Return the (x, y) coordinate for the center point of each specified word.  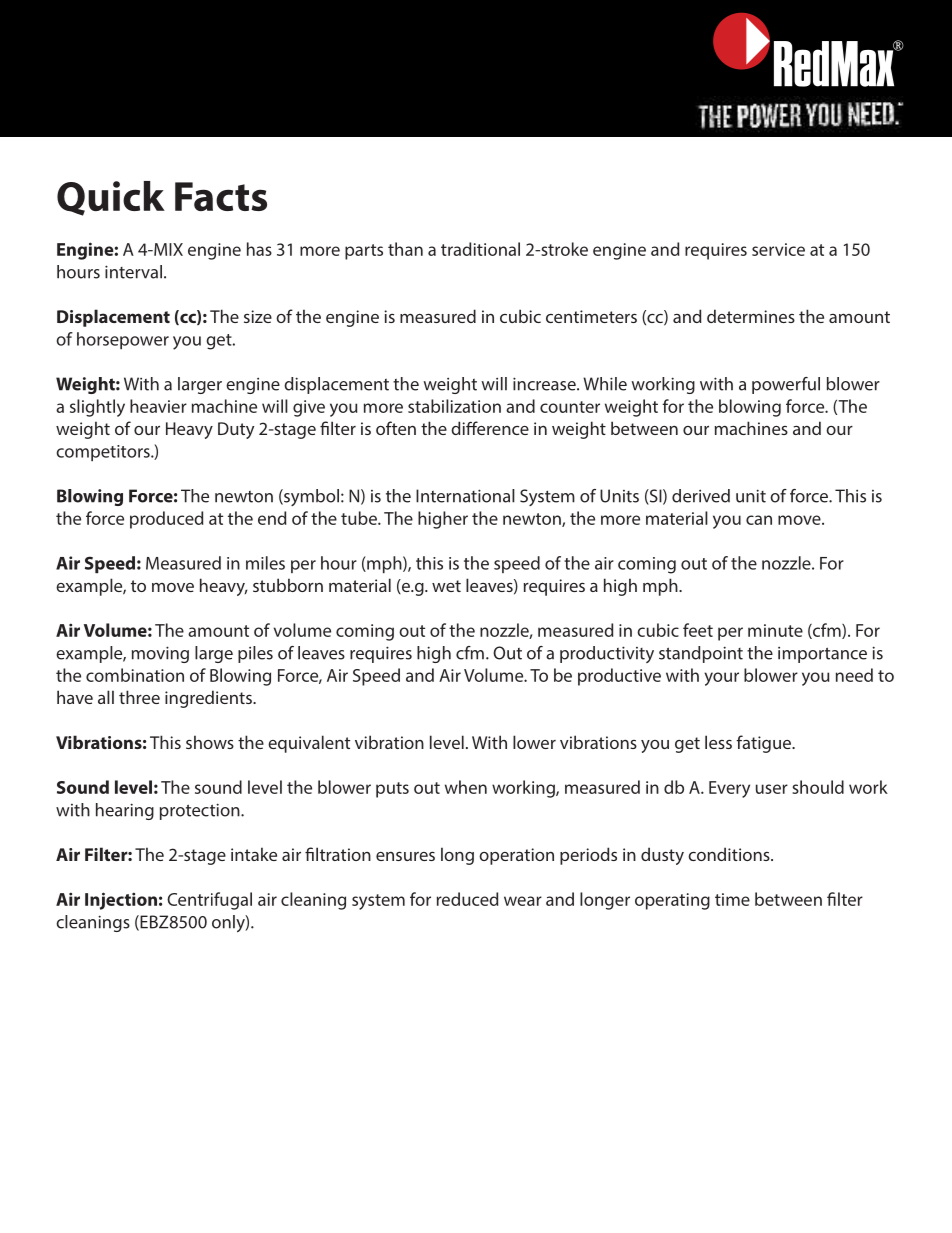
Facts (221, 196)
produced (166, 520)
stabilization (454, 406)
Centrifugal (209, 901)
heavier (158, 406)
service (778, 249)
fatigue (764, 744)
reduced (467, 899)
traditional (480, 249)
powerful (786, 385)
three (139, 697)
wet (446, 586)
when (466, 787)
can (759, 520)
